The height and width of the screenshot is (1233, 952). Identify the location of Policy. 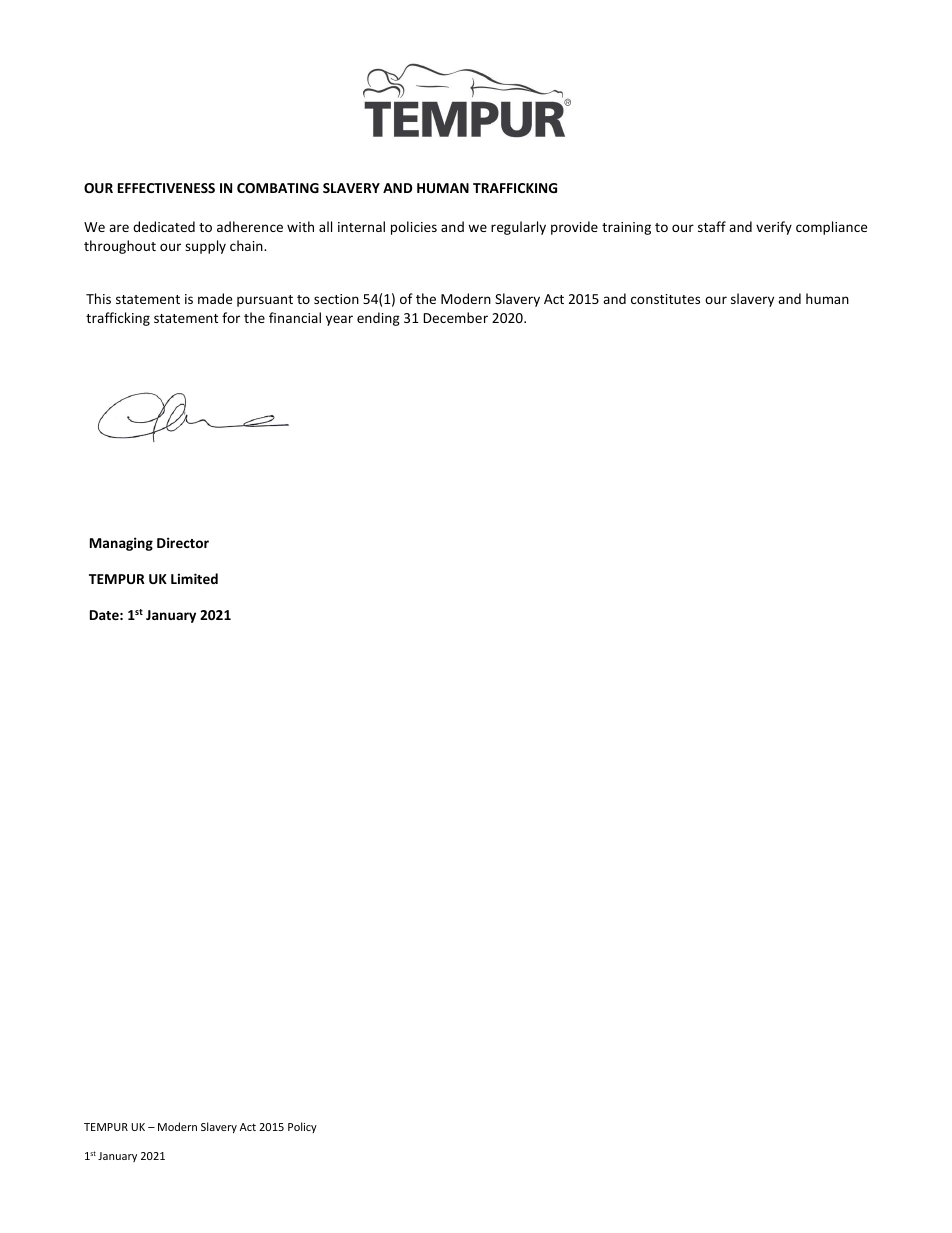
(302, 1127).
